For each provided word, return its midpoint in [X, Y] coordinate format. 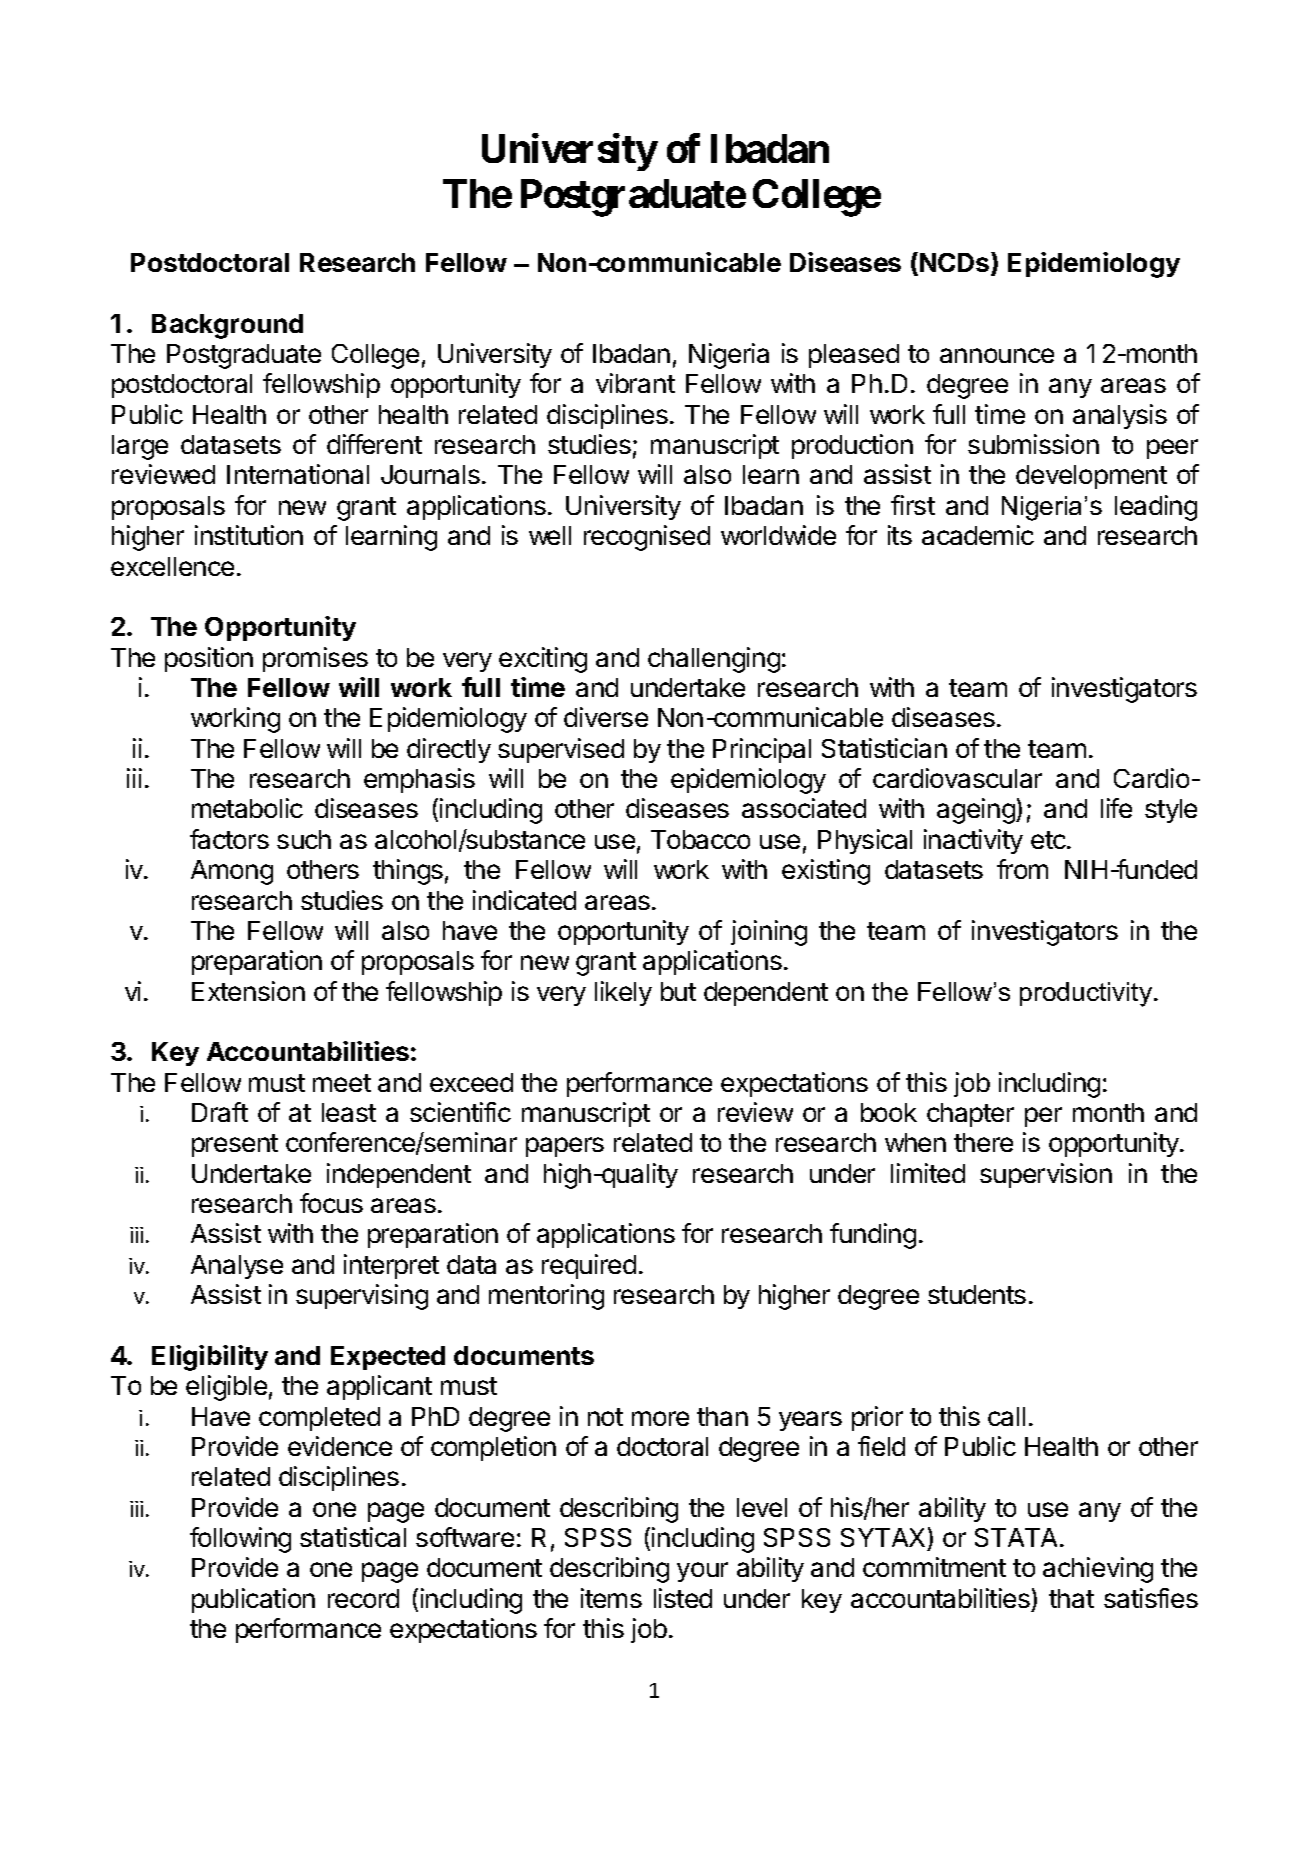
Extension [248, 991]
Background [227, 326]
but [678, 991]
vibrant [635, 383]
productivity [1086, 994]
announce [997, 355]
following [240, 1540]
